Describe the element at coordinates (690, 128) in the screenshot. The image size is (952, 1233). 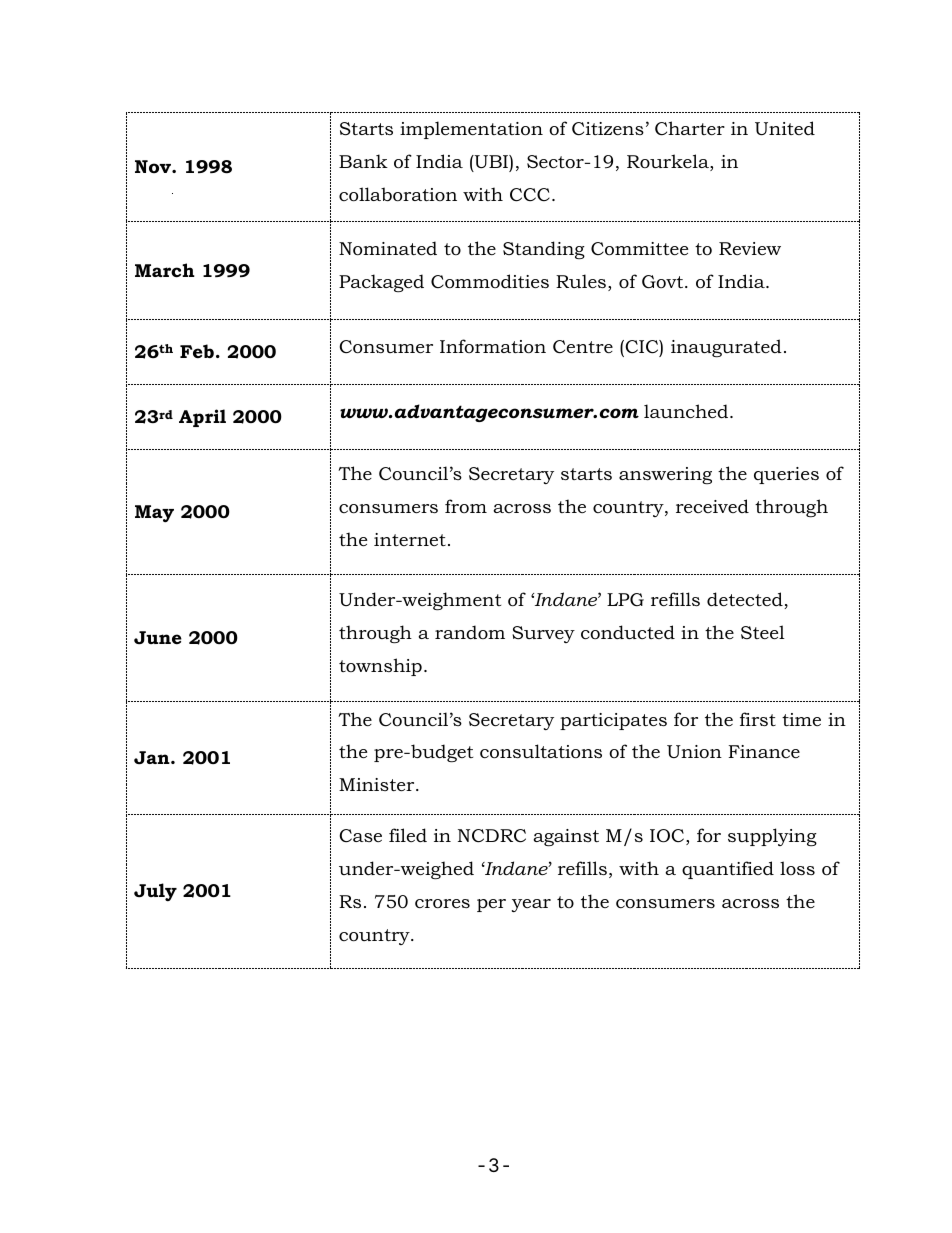
I see `Charter` at that location.
